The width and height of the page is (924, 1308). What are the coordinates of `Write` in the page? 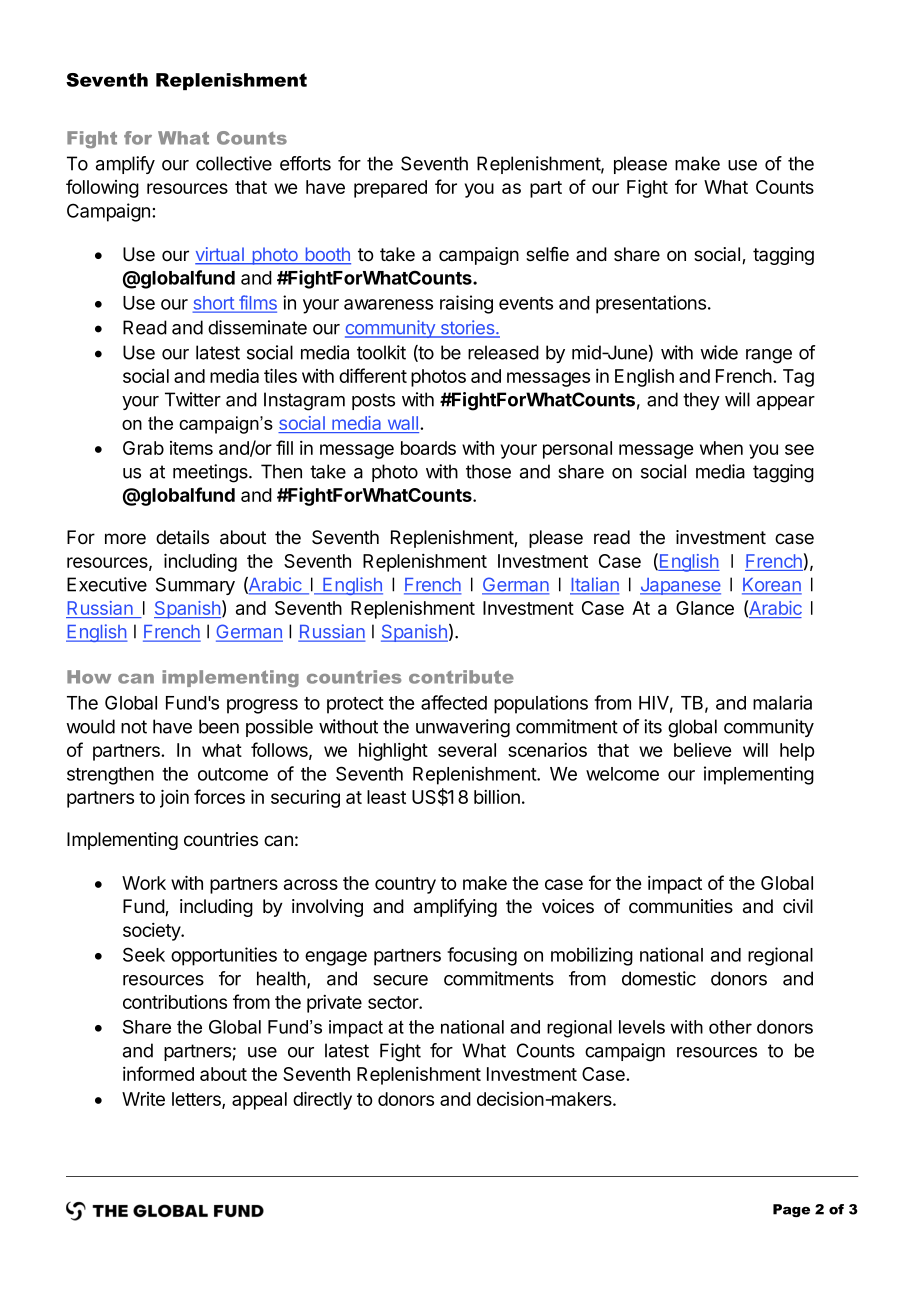 It's located at (143, 1099).
